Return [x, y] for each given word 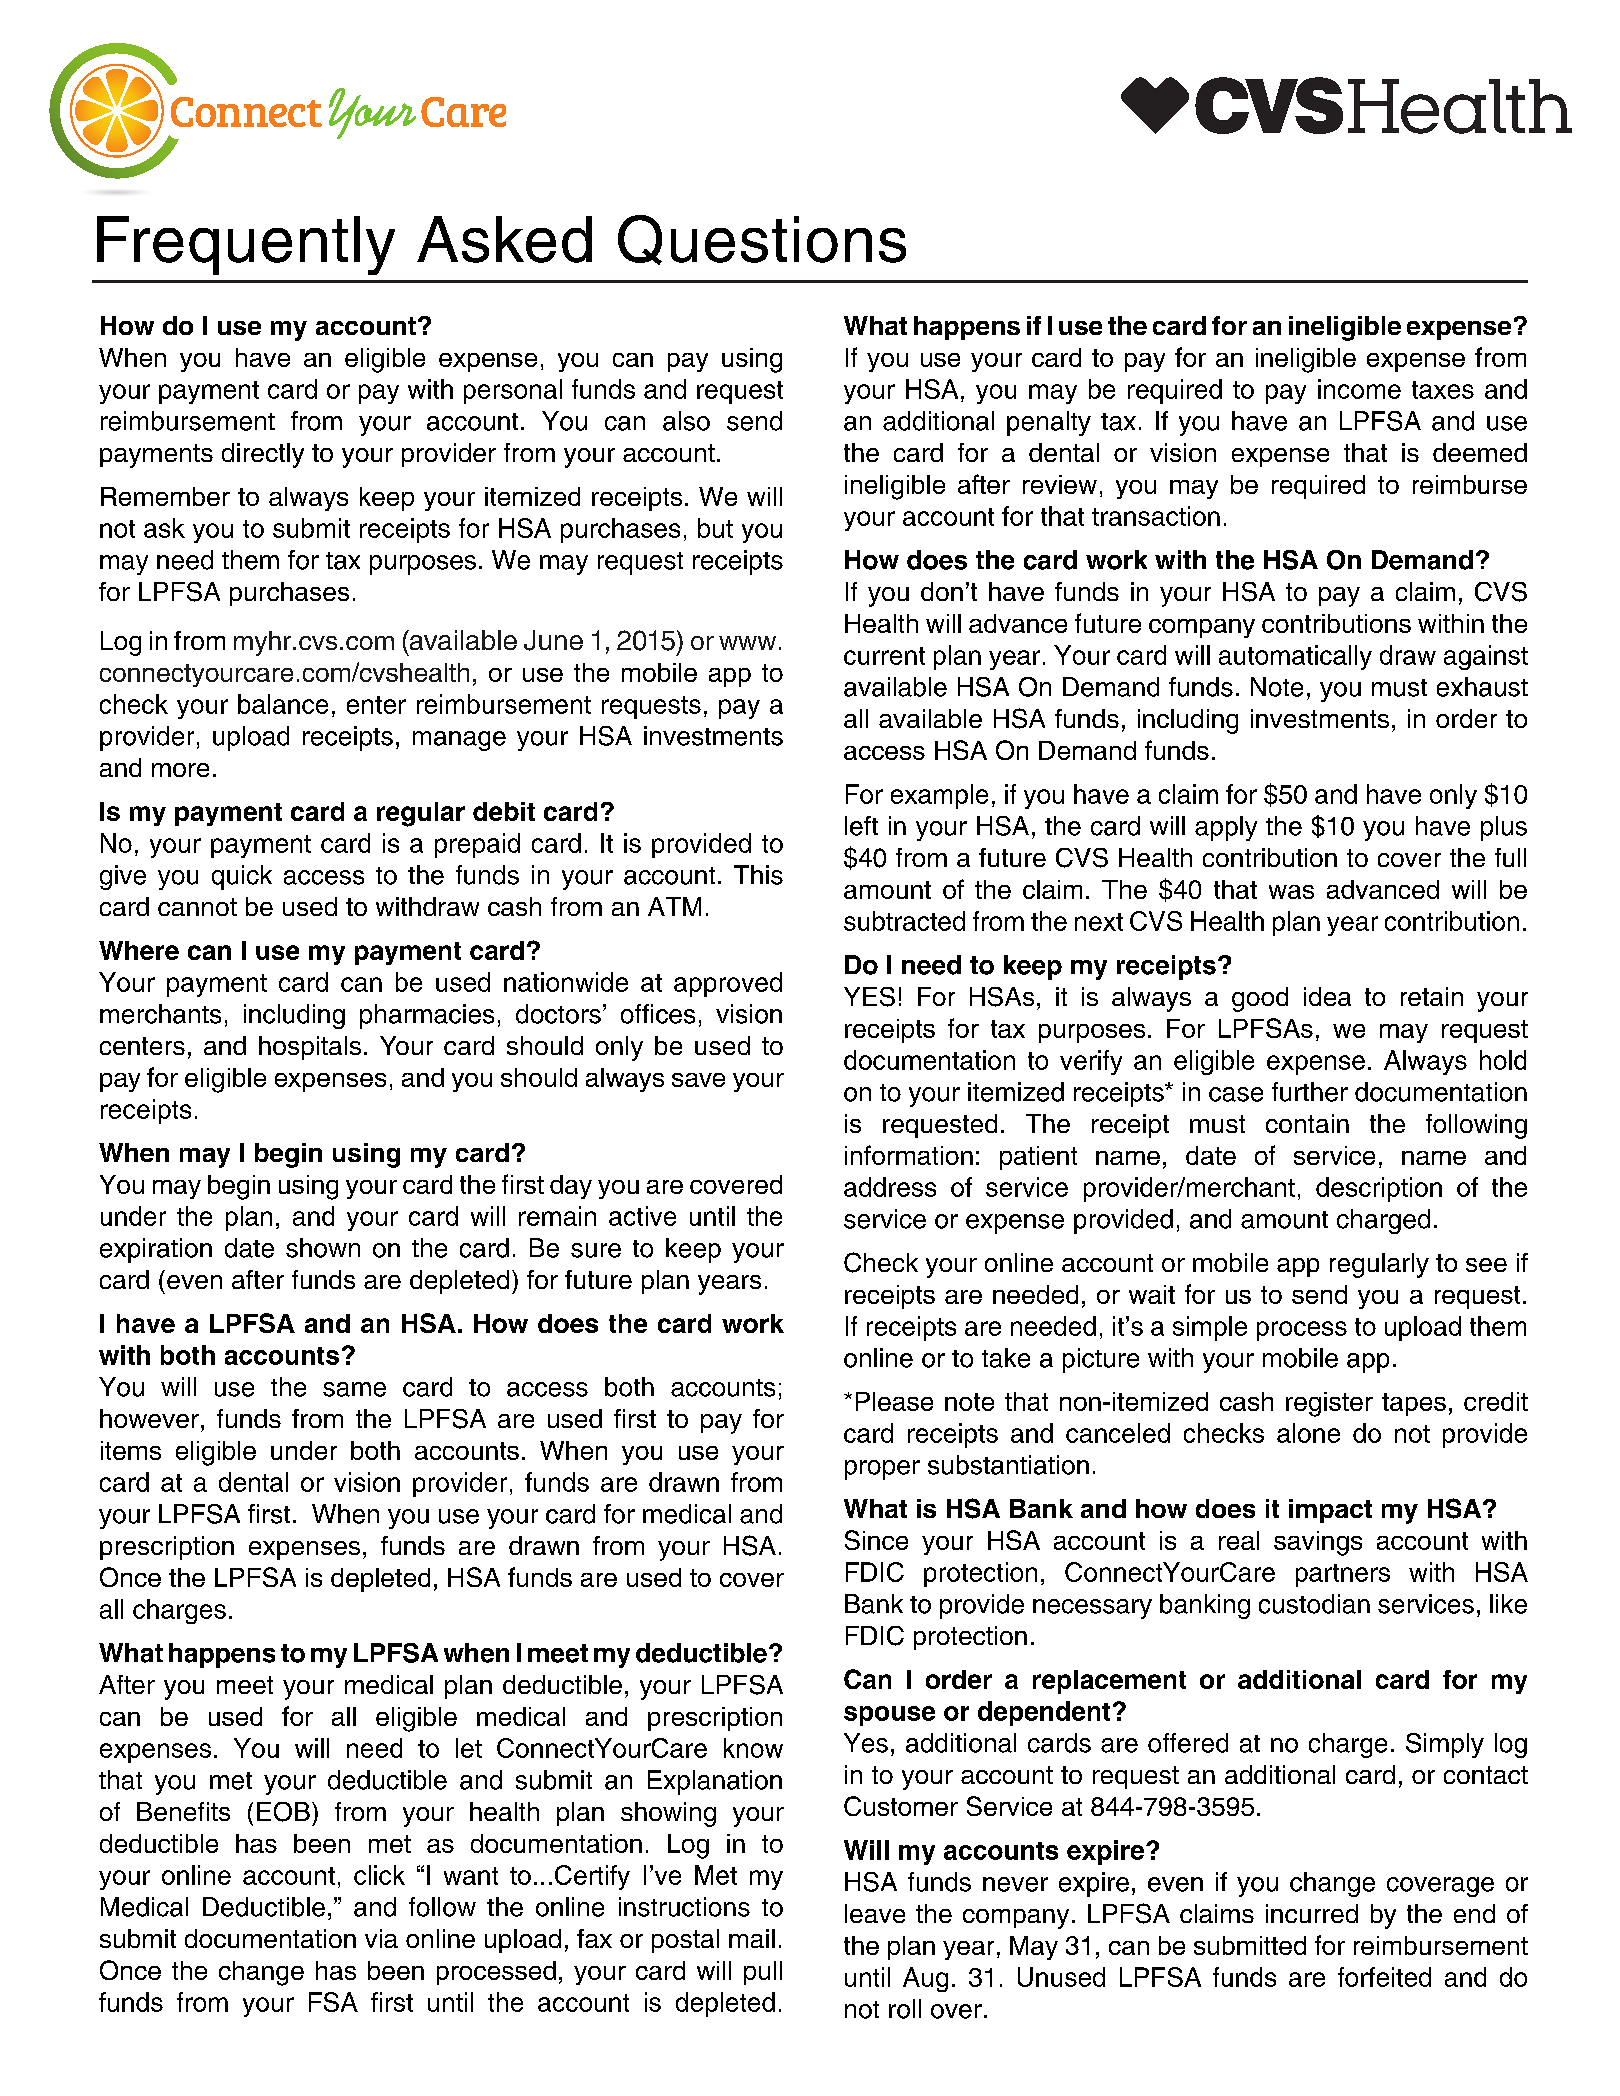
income [1359, 389]
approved [728, 984]
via [381, 1938]
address [890, 1187]
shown [323, 1248]
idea [1327, 996]
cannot [197, 907]
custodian [1314, 1604]
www [747, 643]
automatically [1295, 657]
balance [283, 704]
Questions [762, 240]
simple [1210, 1328]
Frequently [246, 245]
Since [876, 1540]
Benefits [183, 1811]
